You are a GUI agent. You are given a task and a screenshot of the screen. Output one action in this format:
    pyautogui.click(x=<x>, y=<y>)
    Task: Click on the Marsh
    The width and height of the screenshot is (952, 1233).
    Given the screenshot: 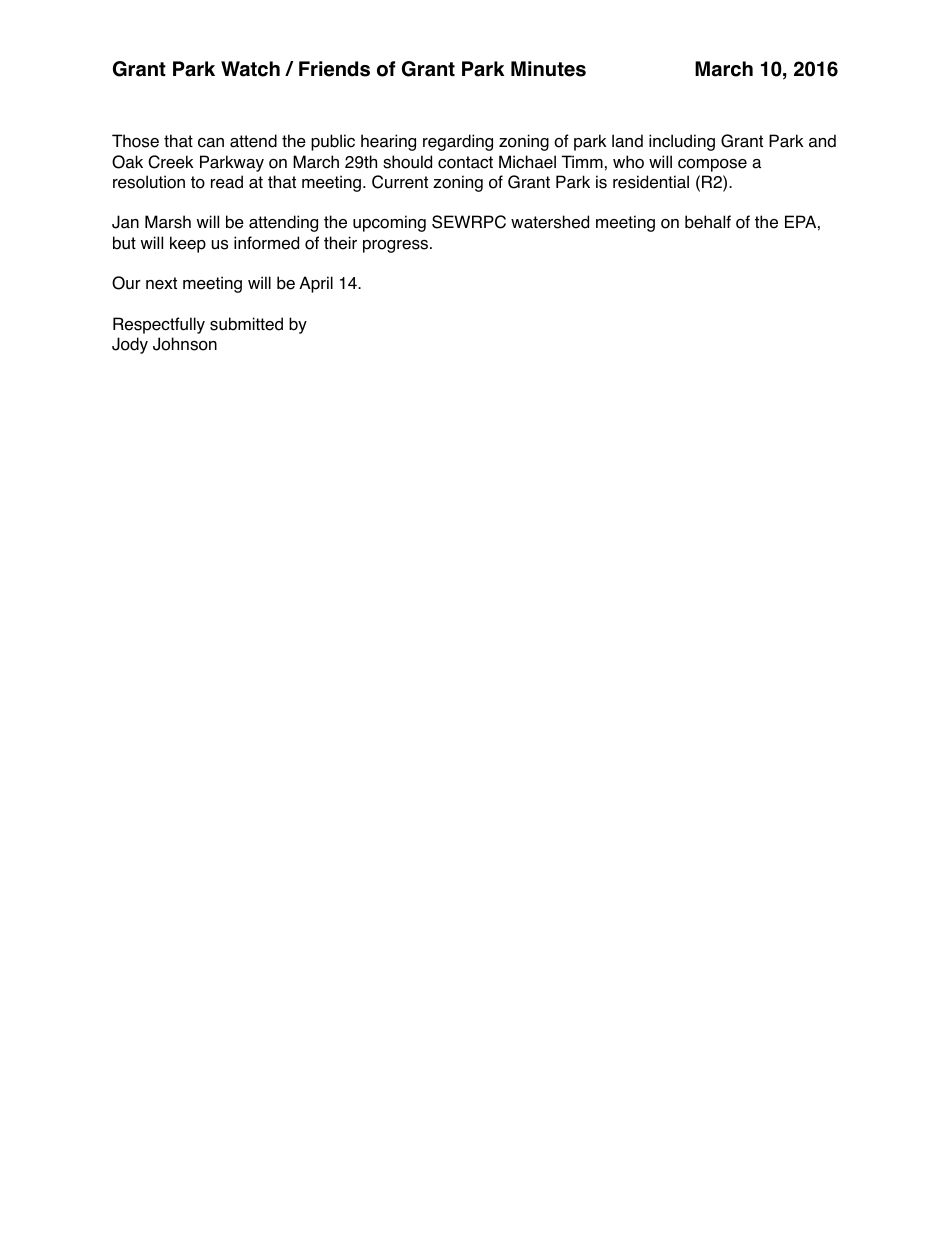 What is the action you would take?
    pyautogui.click(x=168, y=222)
